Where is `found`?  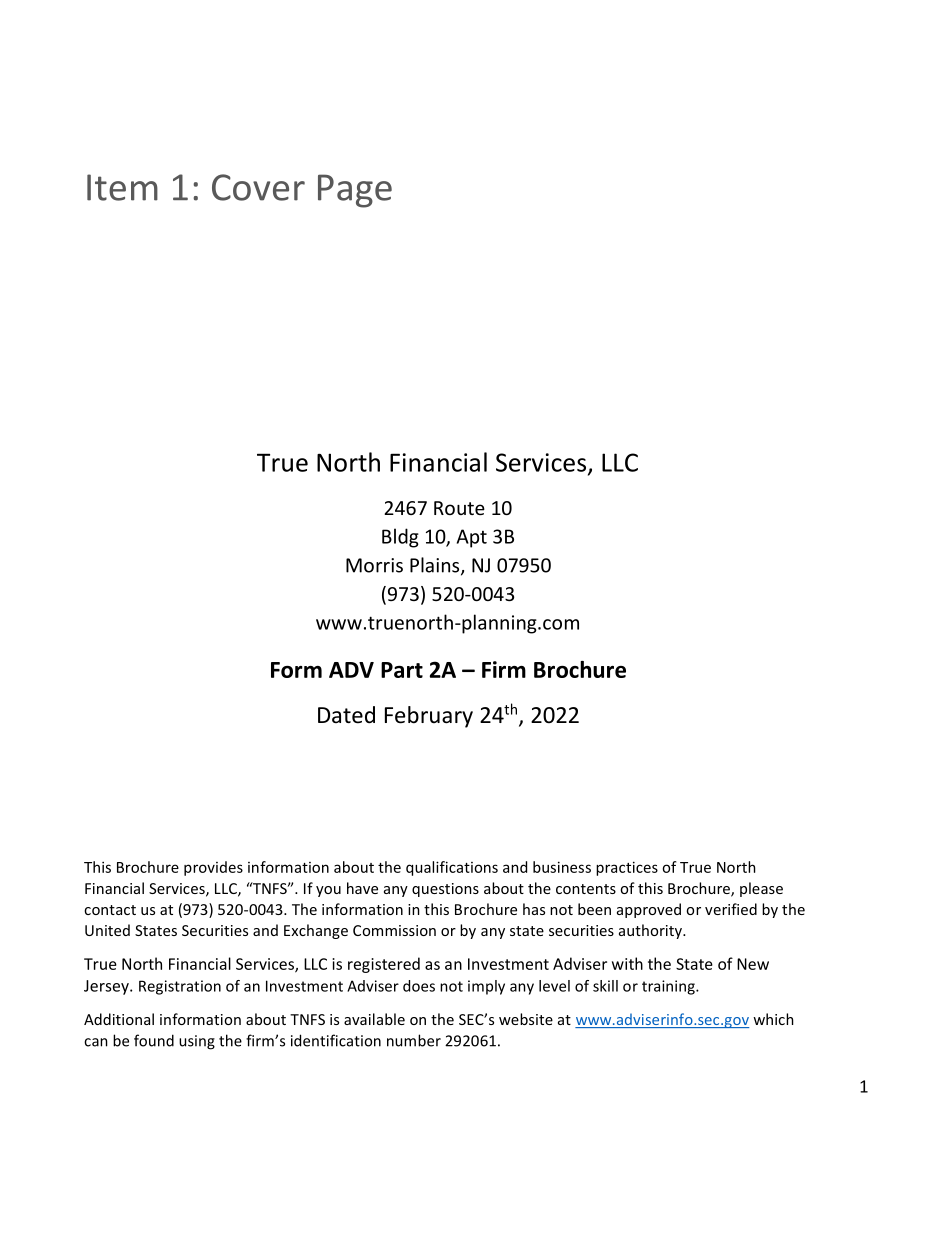 found is located at coordinates (154, 1040).
